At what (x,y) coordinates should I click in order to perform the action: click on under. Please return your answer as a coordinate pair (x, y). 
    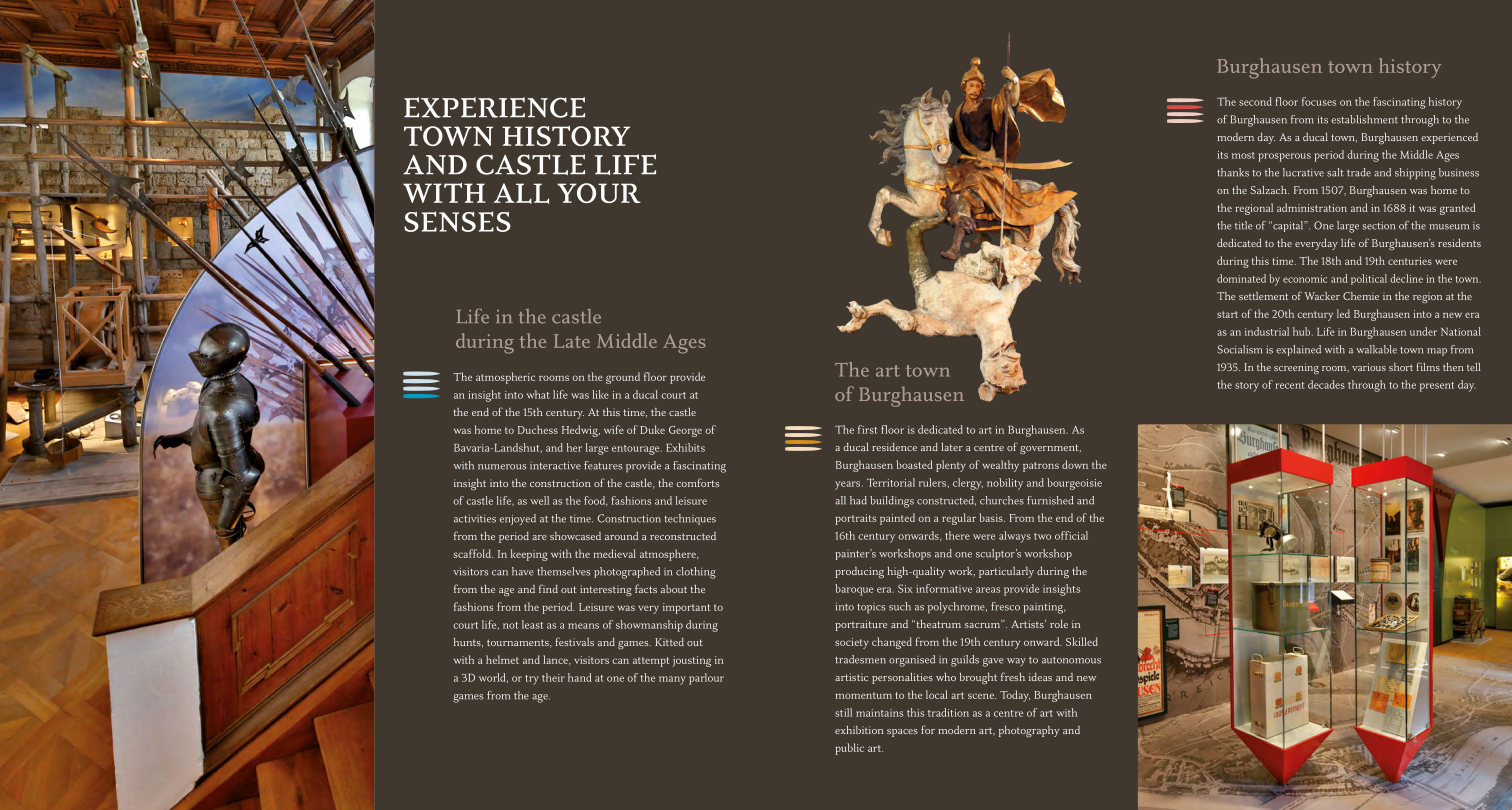
    Looking at the image, I should click on (1423, 331).
